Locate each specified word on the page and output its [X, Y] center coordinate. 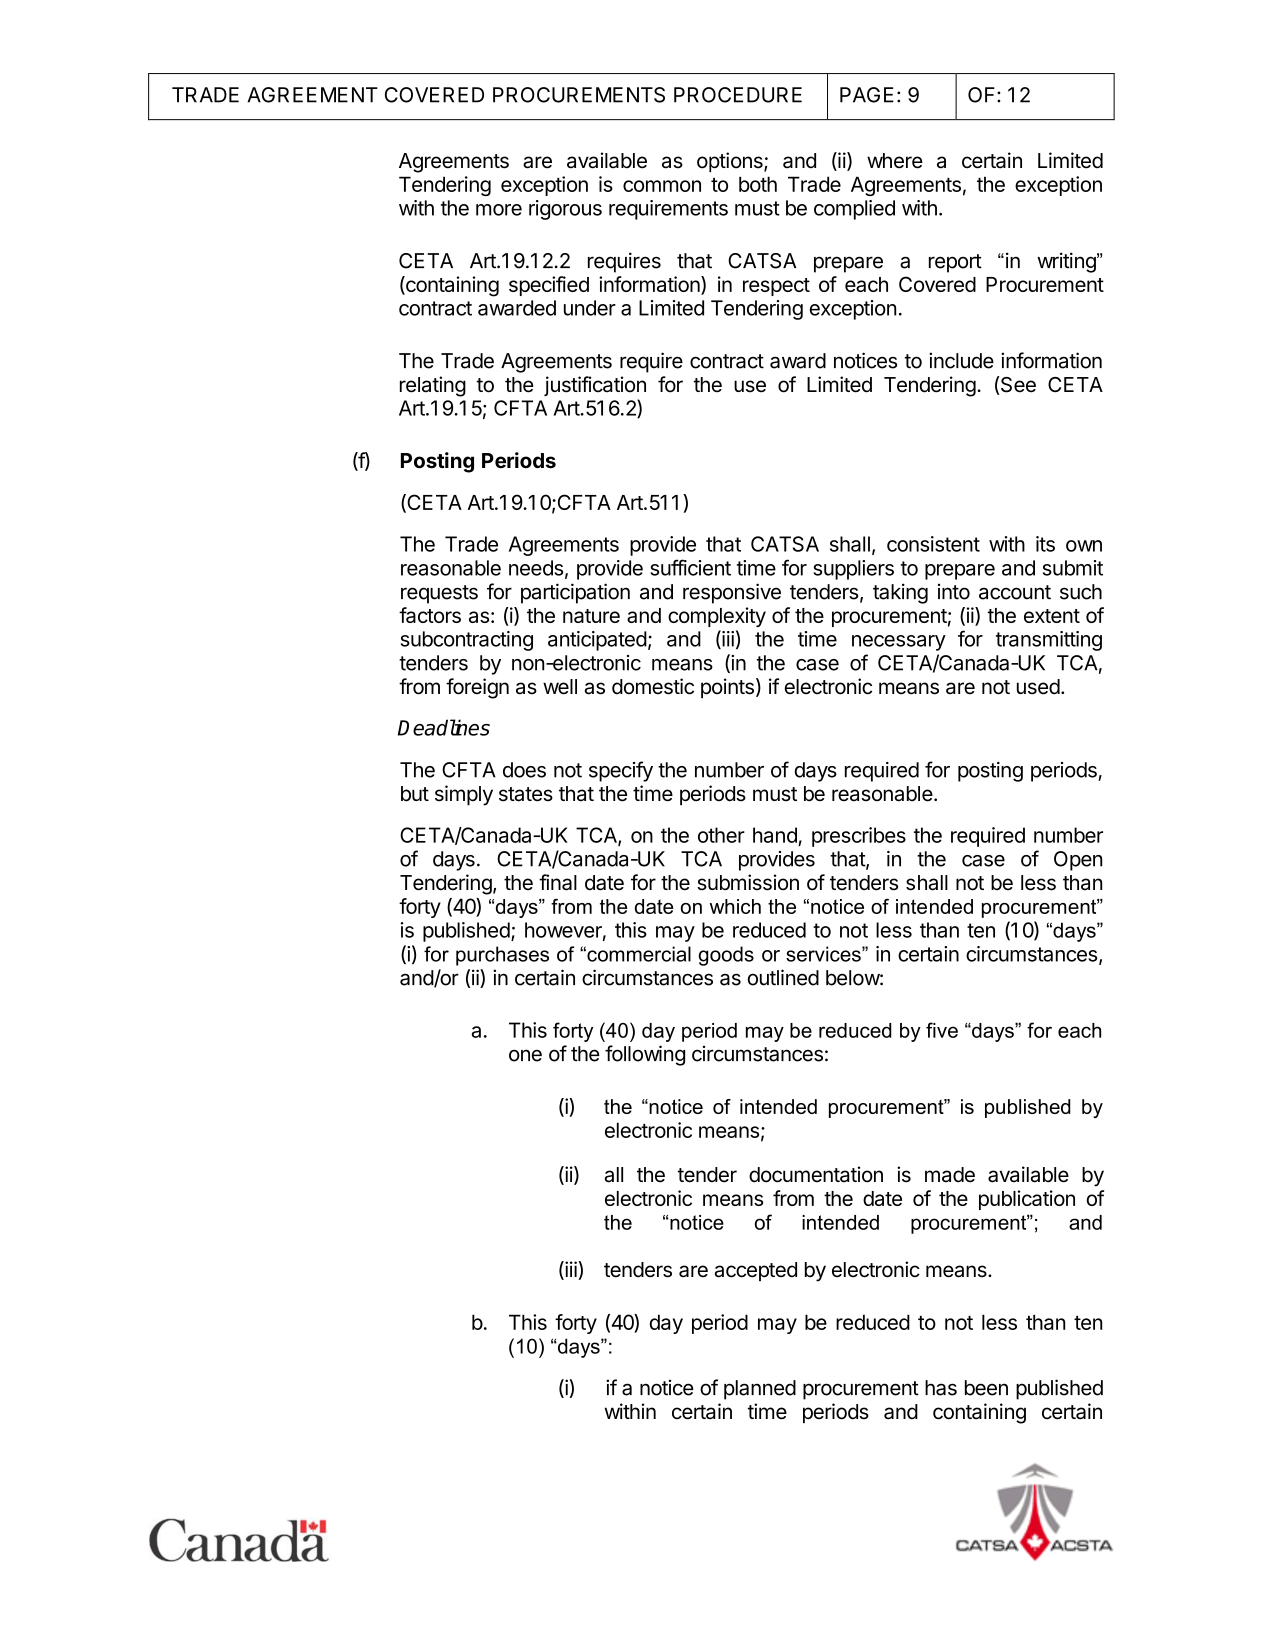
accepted [756, 1271]
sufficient [690, 567]
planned [760, 1390]
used [1038, 687]
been [986, 1388]
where [895, 161]
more [499, 210]
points [727, 688]
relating [433, 386]
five [942, 1030]
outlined [783, 977]
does [524, 770]
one [525, 1055]
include [961, 360]
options [731, 162]
